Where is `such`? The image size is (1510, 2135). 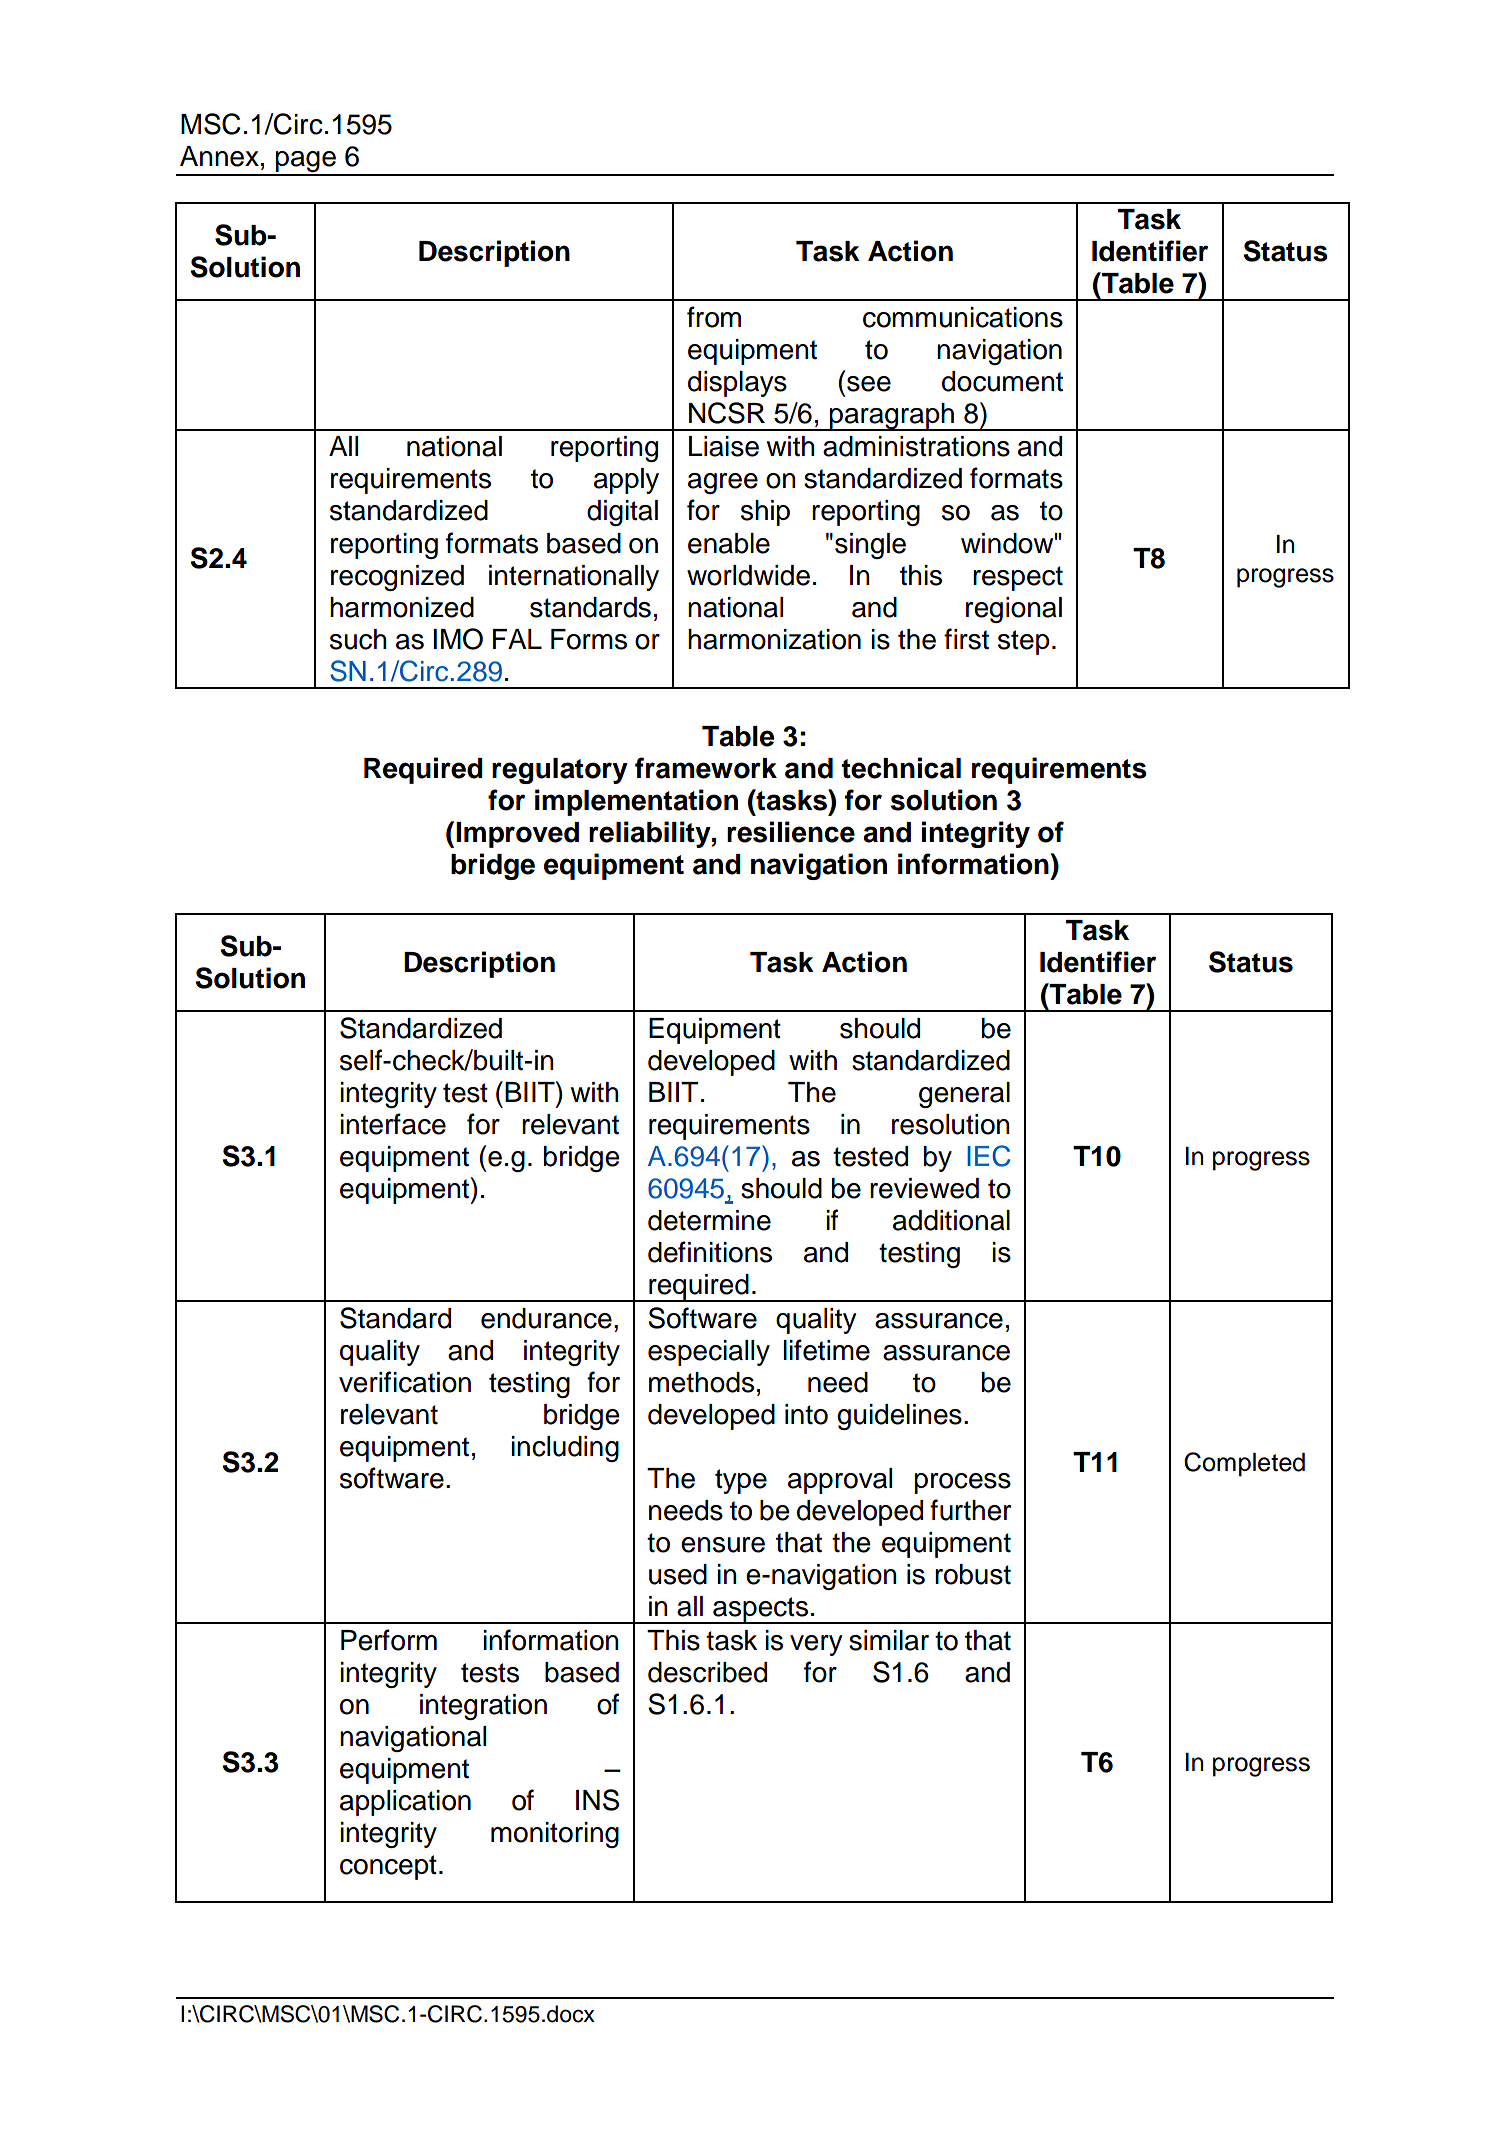
such is located at coordinates (358, 639).
